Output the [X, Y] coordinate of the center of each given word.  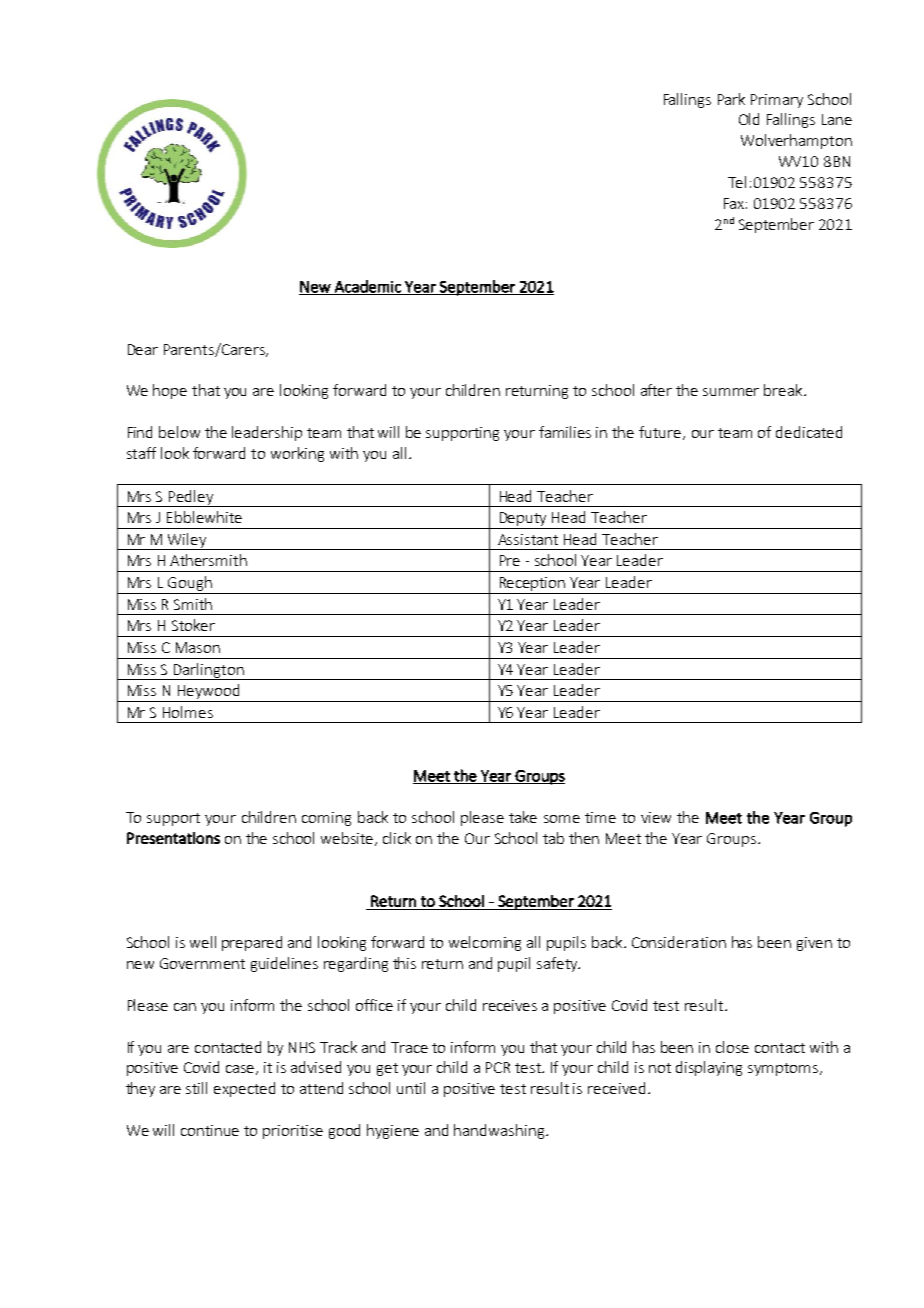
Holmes [188, 712]
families [565, 432]
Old [749, 119]
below [179, 432]
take [523, 817]
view [656, 817]
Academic [367, 287]
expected [244, 1089]
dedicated [809, 432]
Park [731, 99]
